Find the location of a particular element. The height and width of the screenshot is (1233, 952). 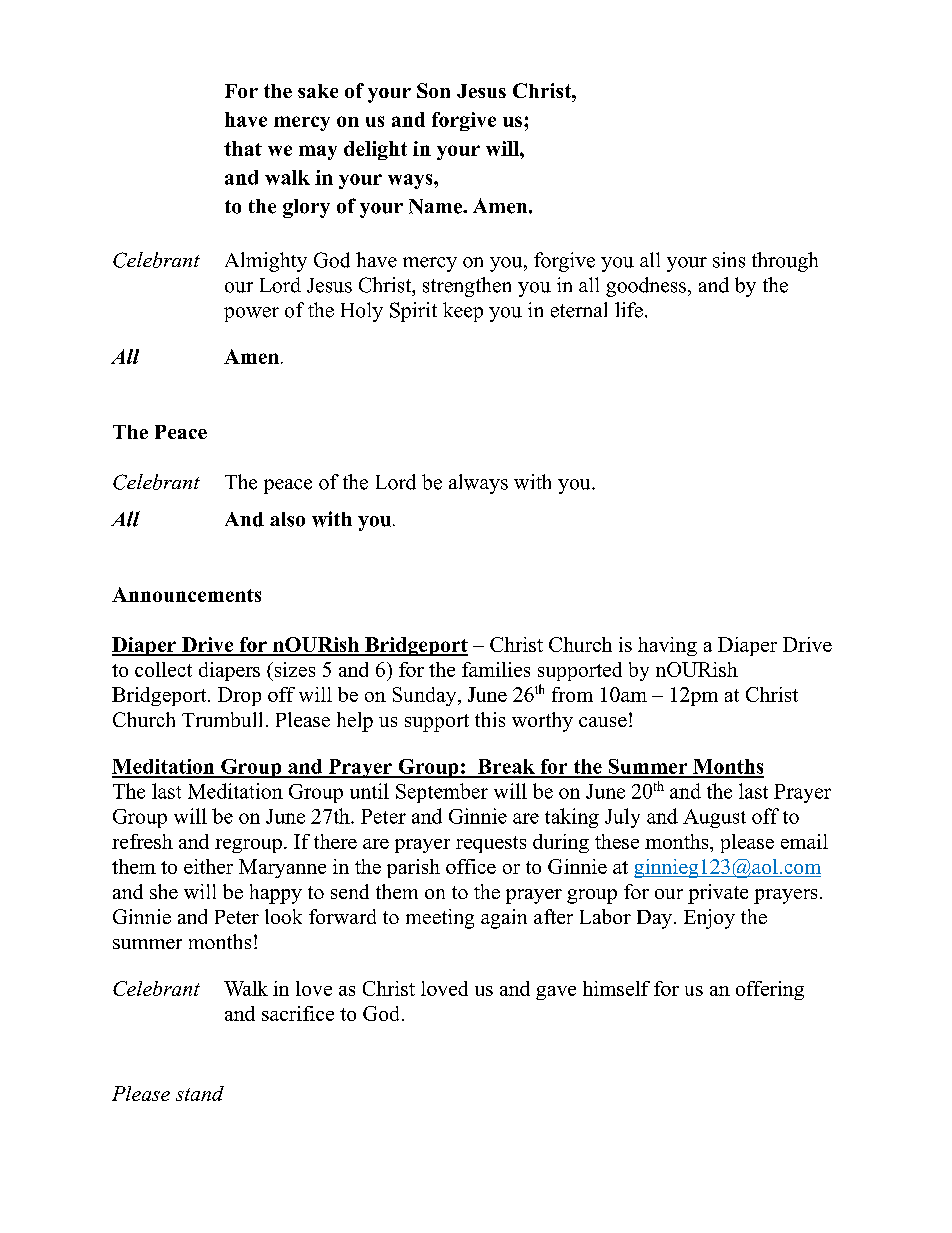

also is located at coordinates (287, 519).
